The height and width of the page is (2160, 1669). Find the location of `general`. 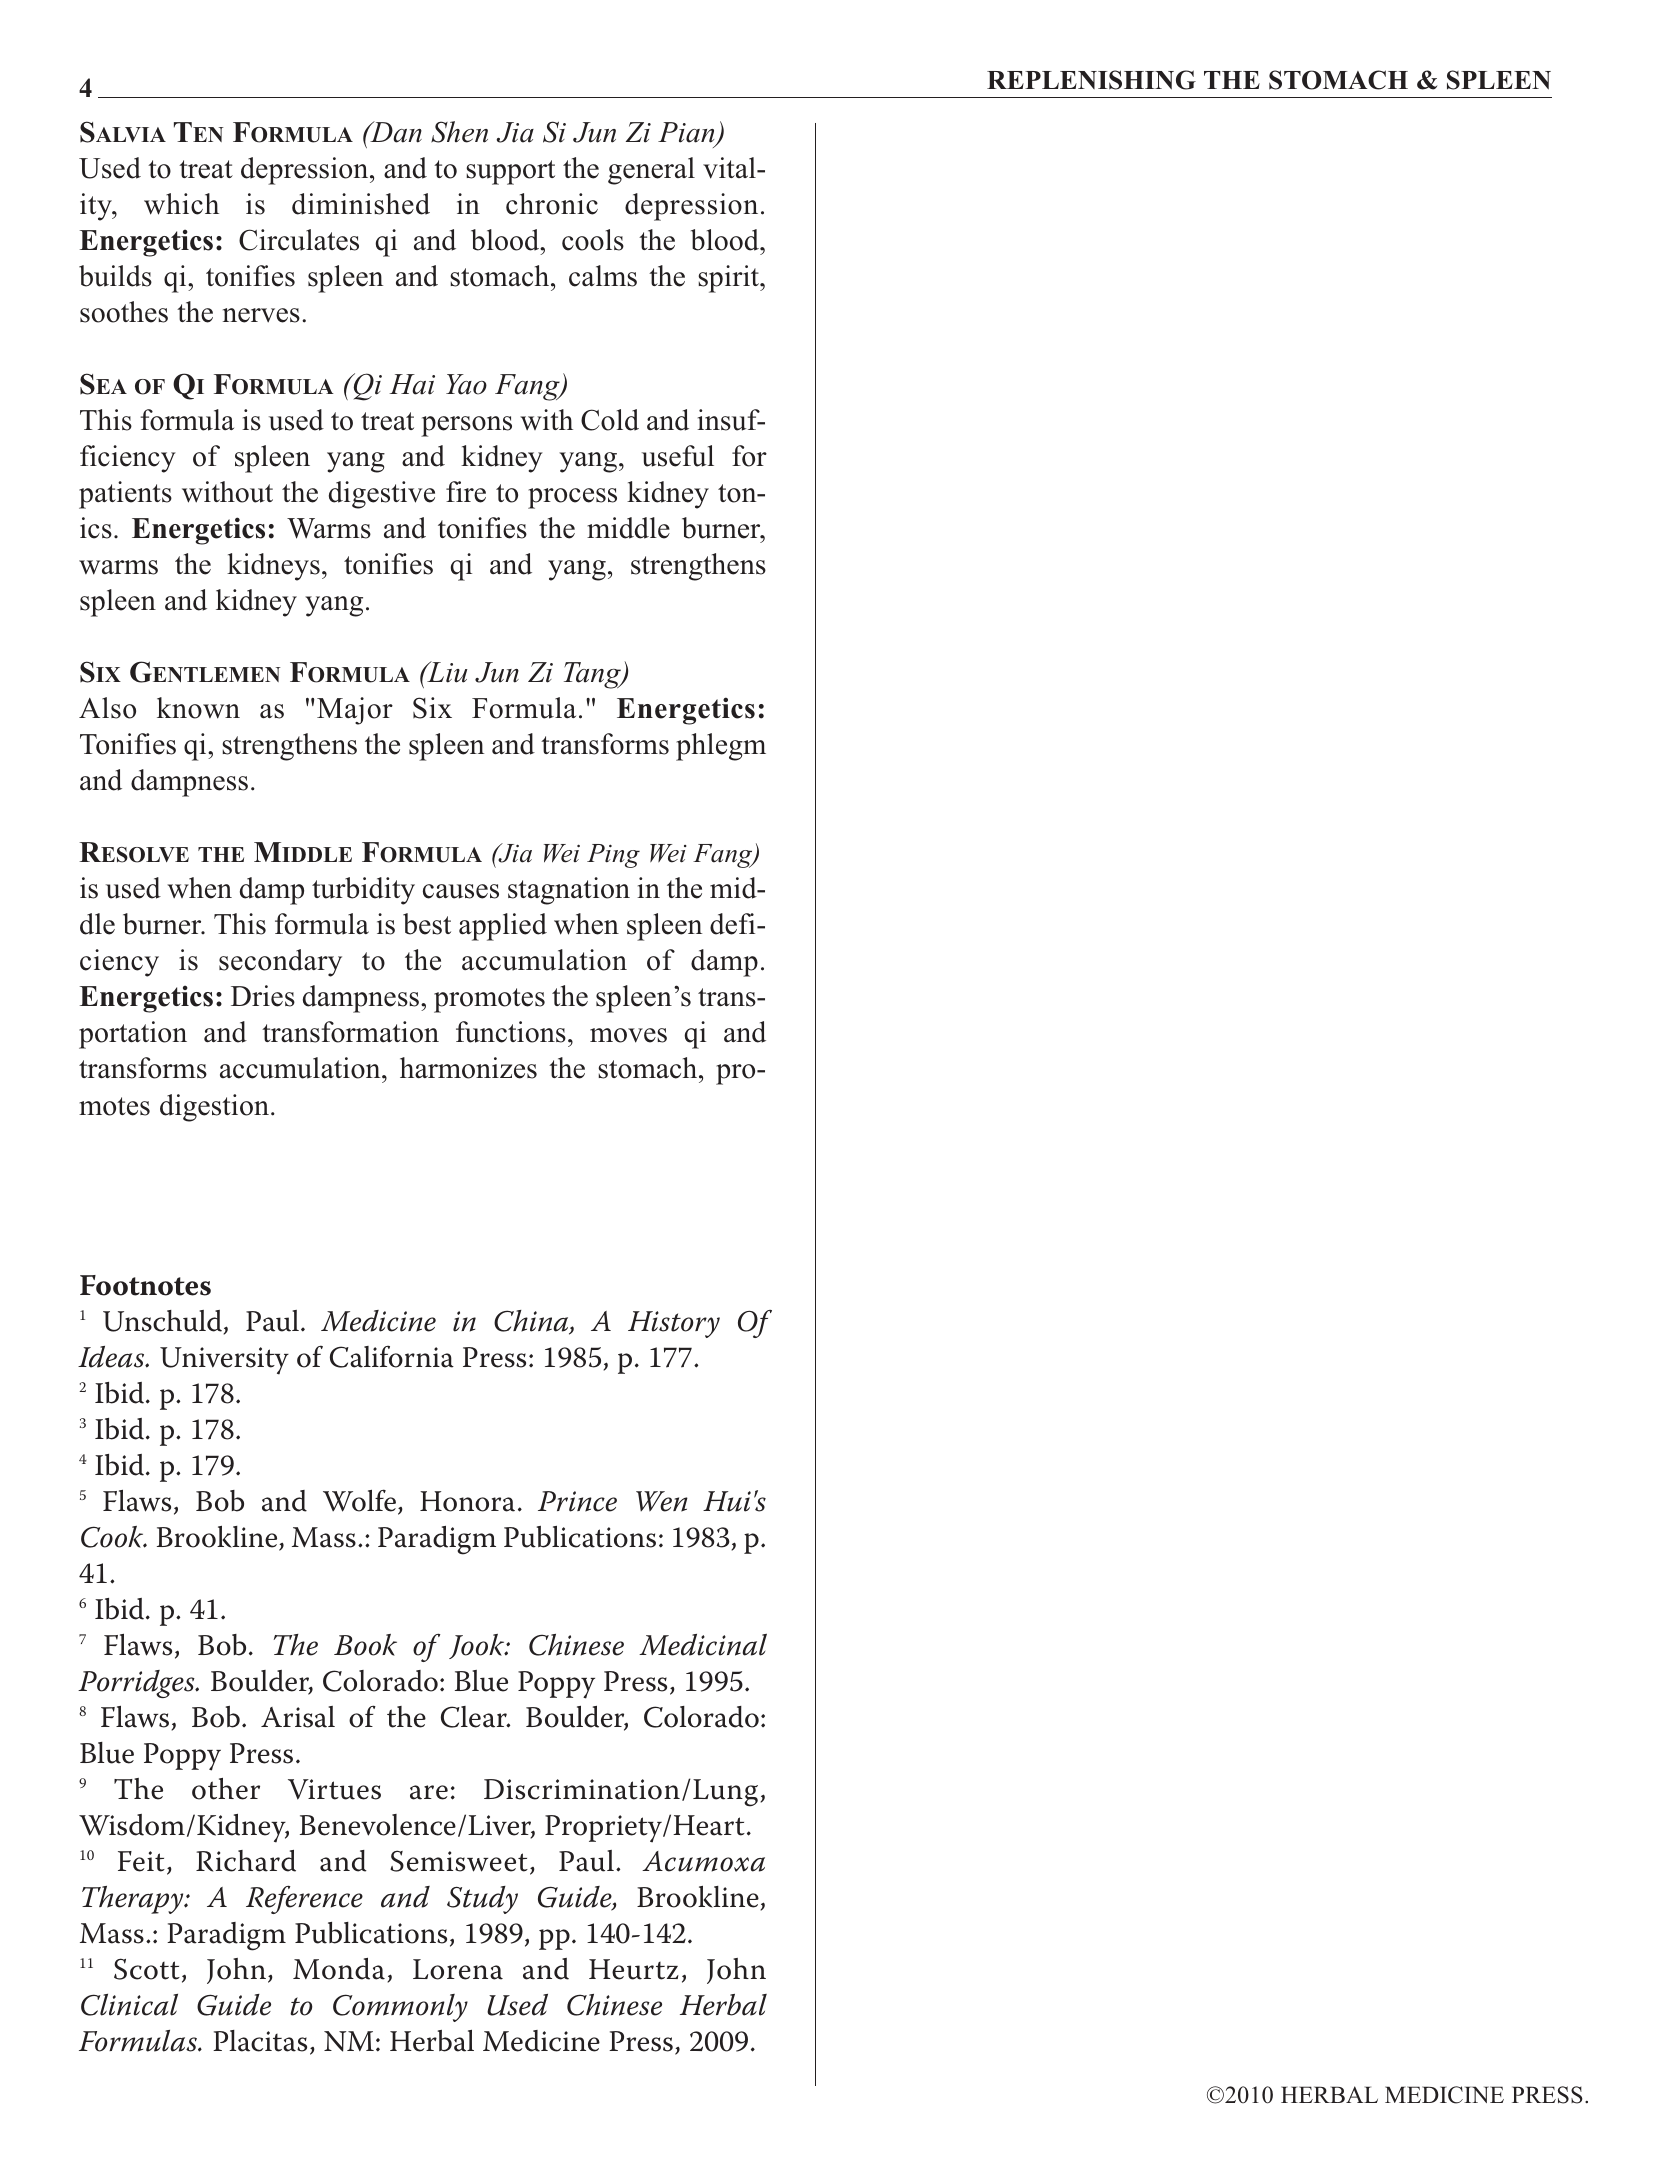

general is located at coordinates (651, 171).
